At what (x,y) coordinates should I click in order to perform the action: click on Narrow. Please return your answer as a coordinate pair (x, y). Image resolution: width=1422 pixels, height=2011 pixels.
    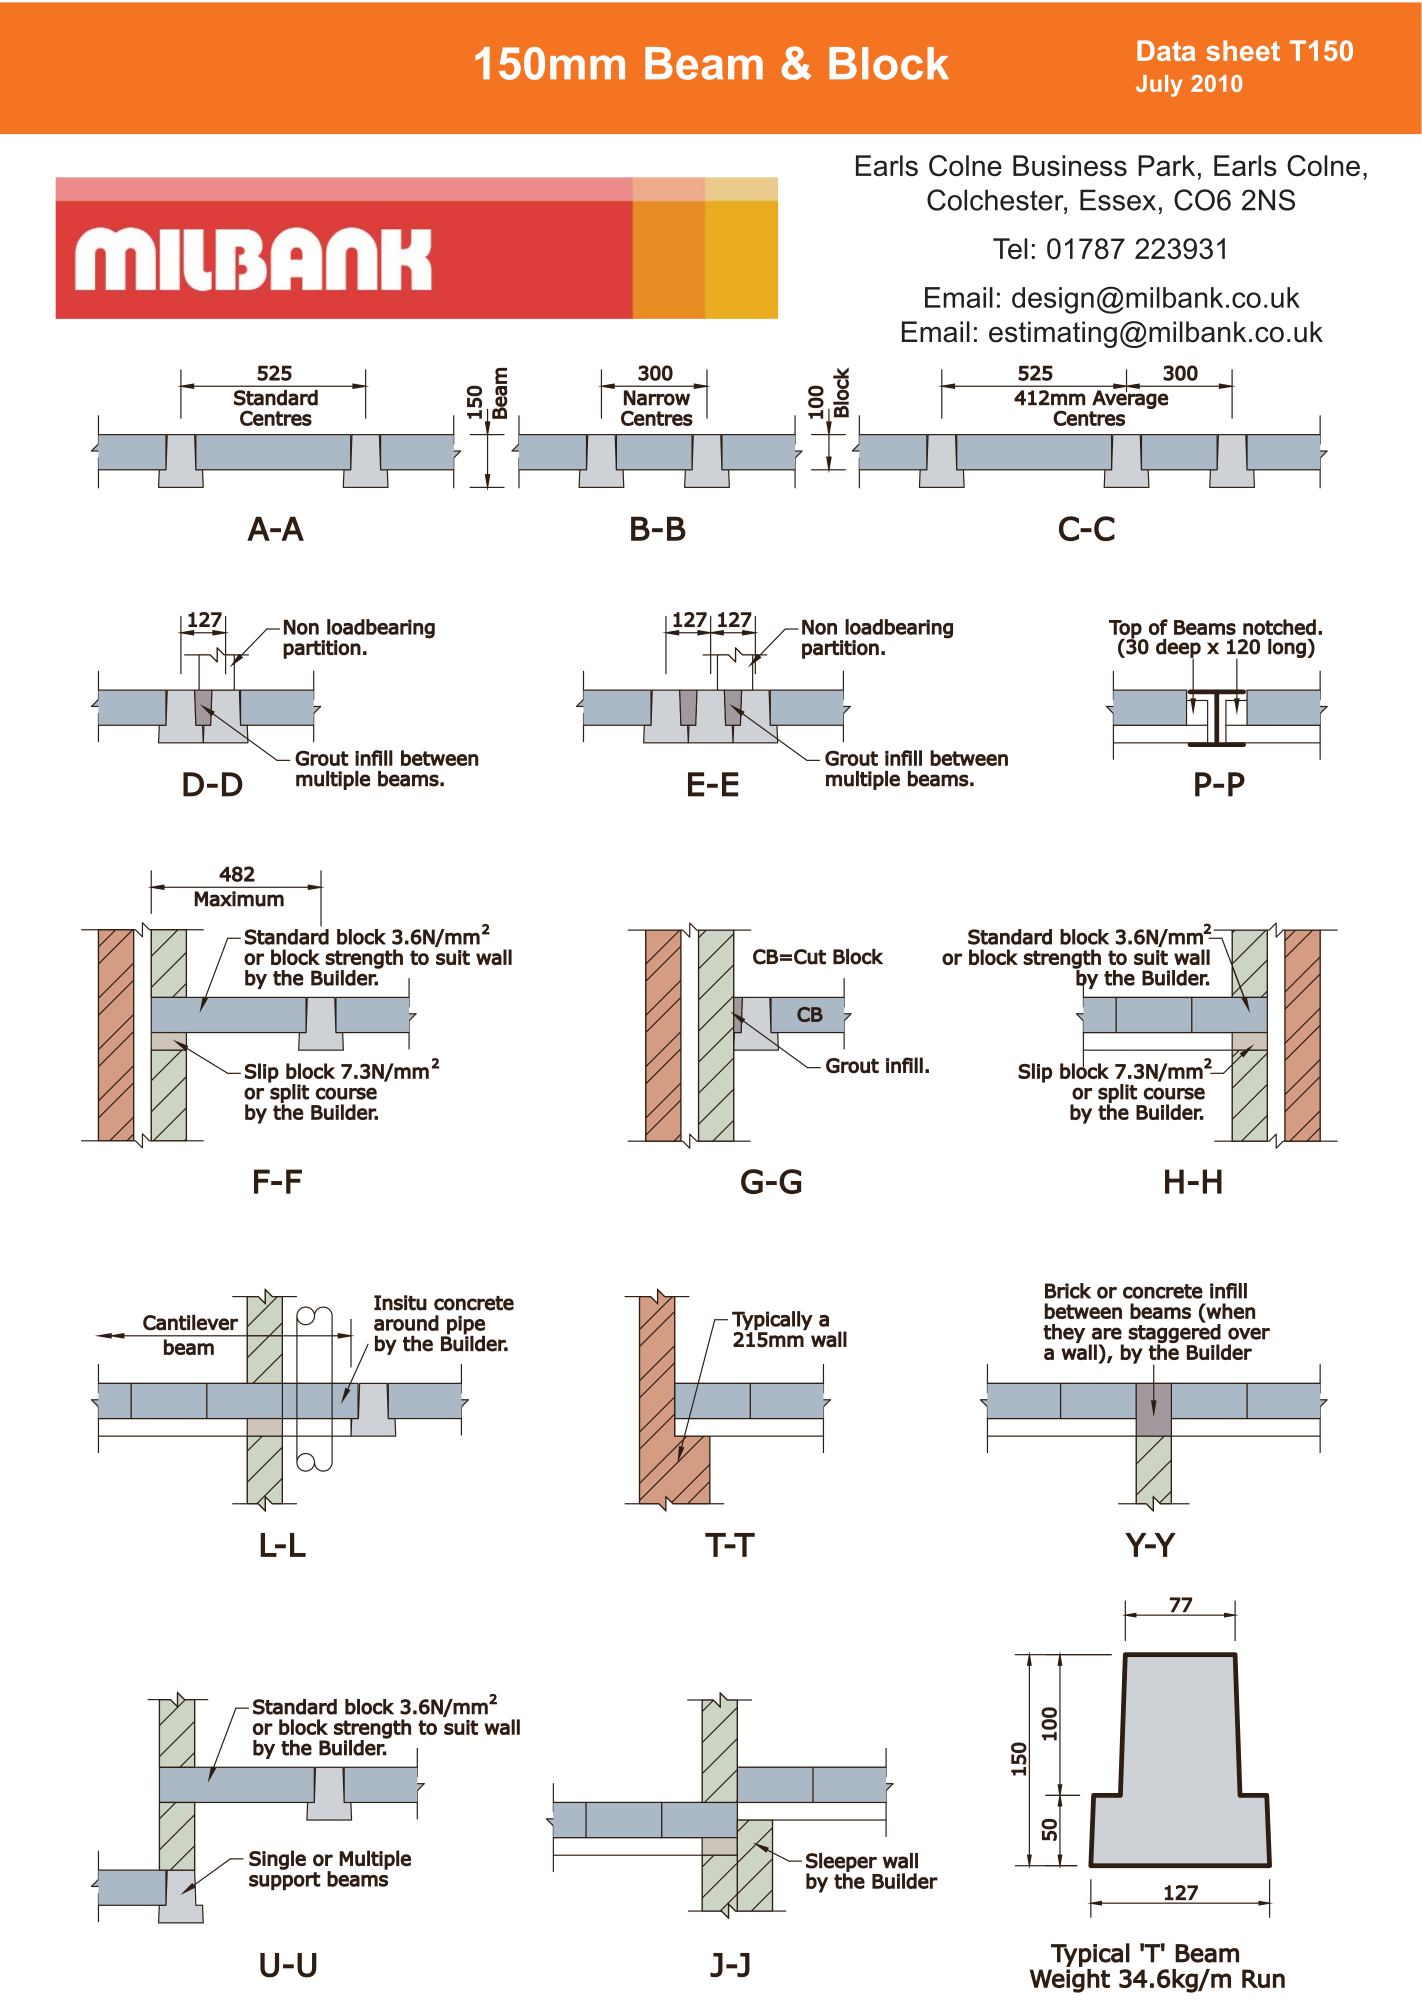
    Looking at the image, I should click on (657, 398).
